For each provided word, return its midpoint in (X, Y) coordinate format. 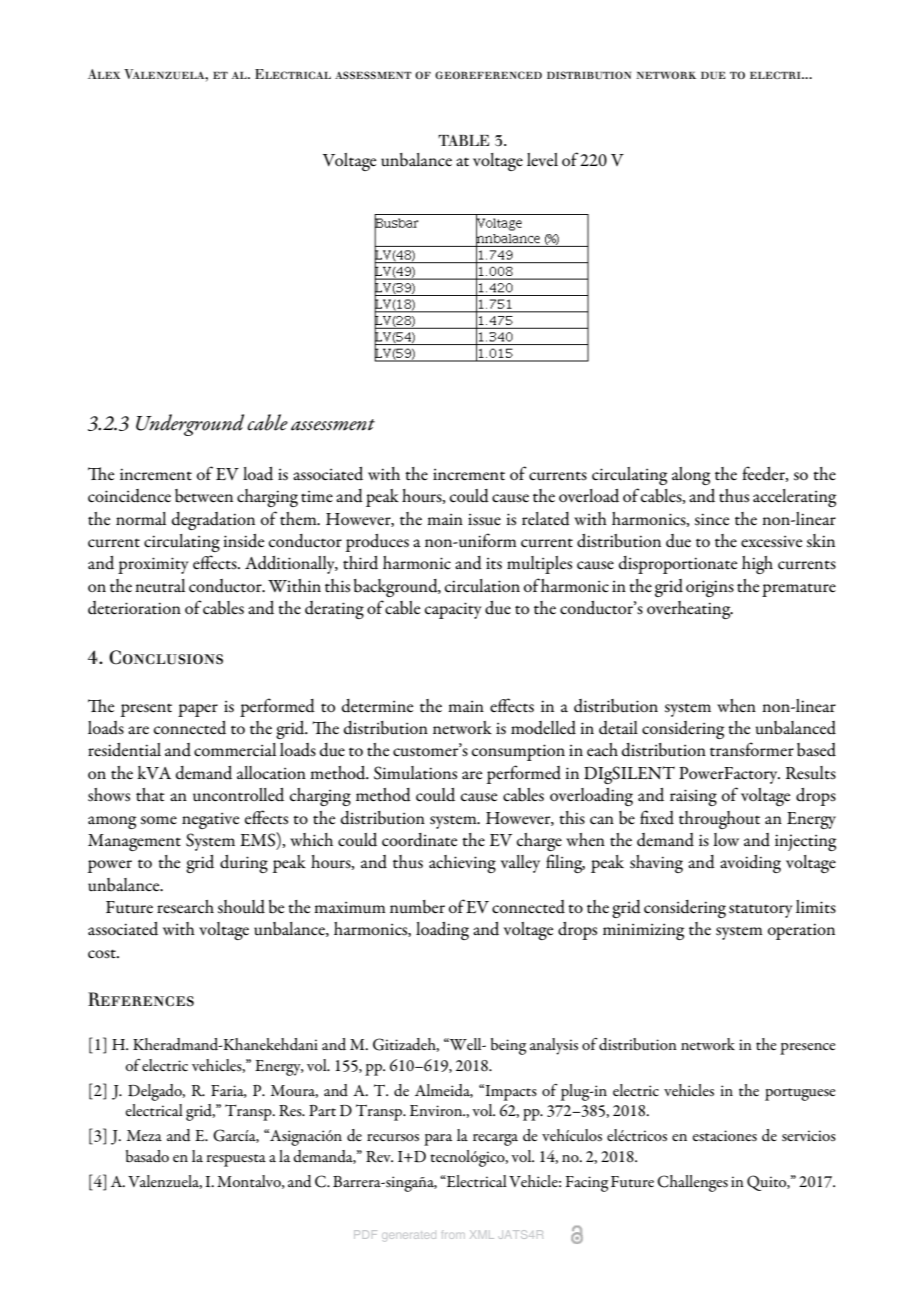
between (204, 496)
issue (484, 520)
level (542, 159)
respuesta (236, 1160)
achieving (462, 864)
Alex (104, 74)
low (726, 839)
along (691, 476)
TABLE (463, 140)
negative (210, 821)
